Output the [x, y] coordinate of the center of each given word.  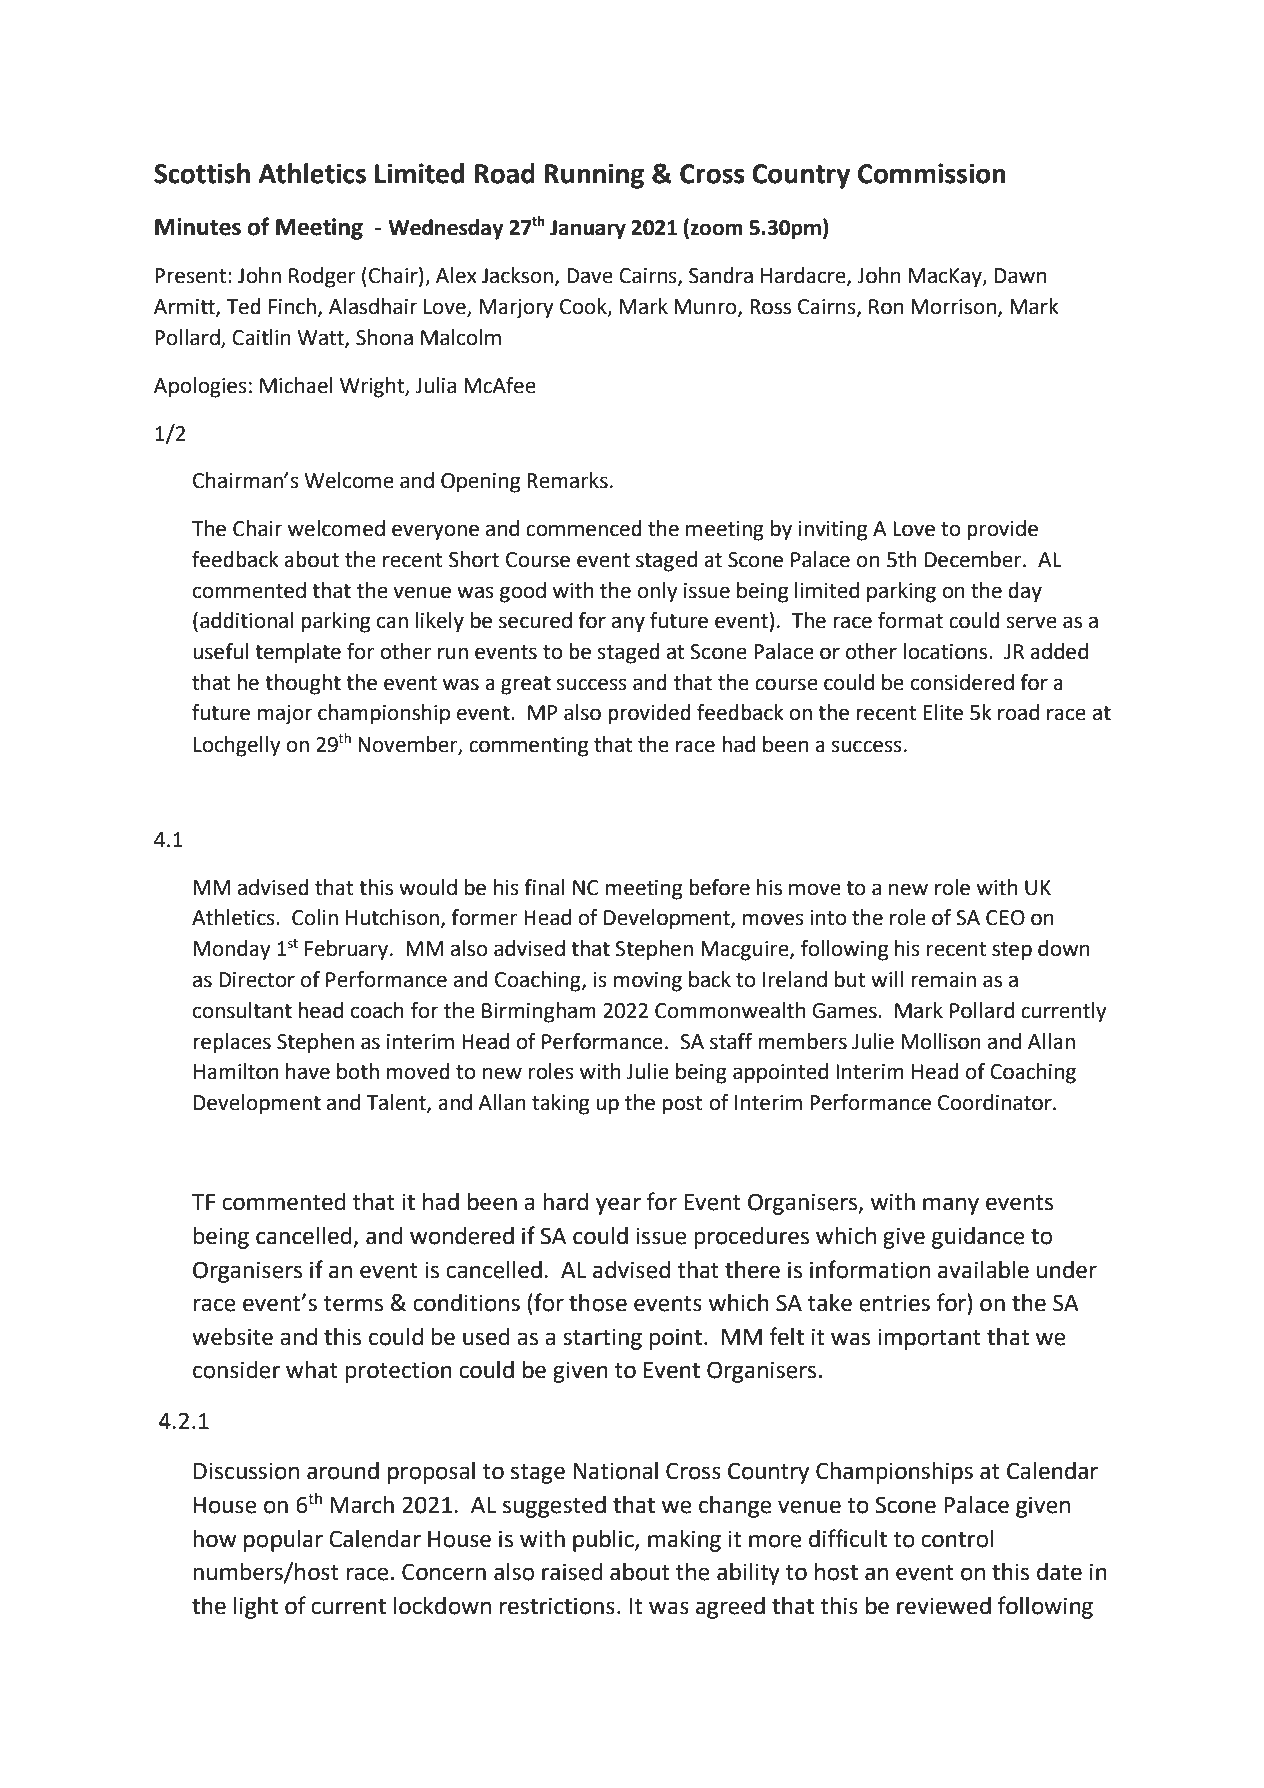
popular [283, 1541]
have [308, 1071]
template [298, 653]
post [682, 1105]
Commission [932, 173]
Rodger [322, 277]
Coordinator [996, 1102]
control [957, 1539]
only [658, 592]
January [588, 230]
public [604, 1541]
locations [946, 651]
